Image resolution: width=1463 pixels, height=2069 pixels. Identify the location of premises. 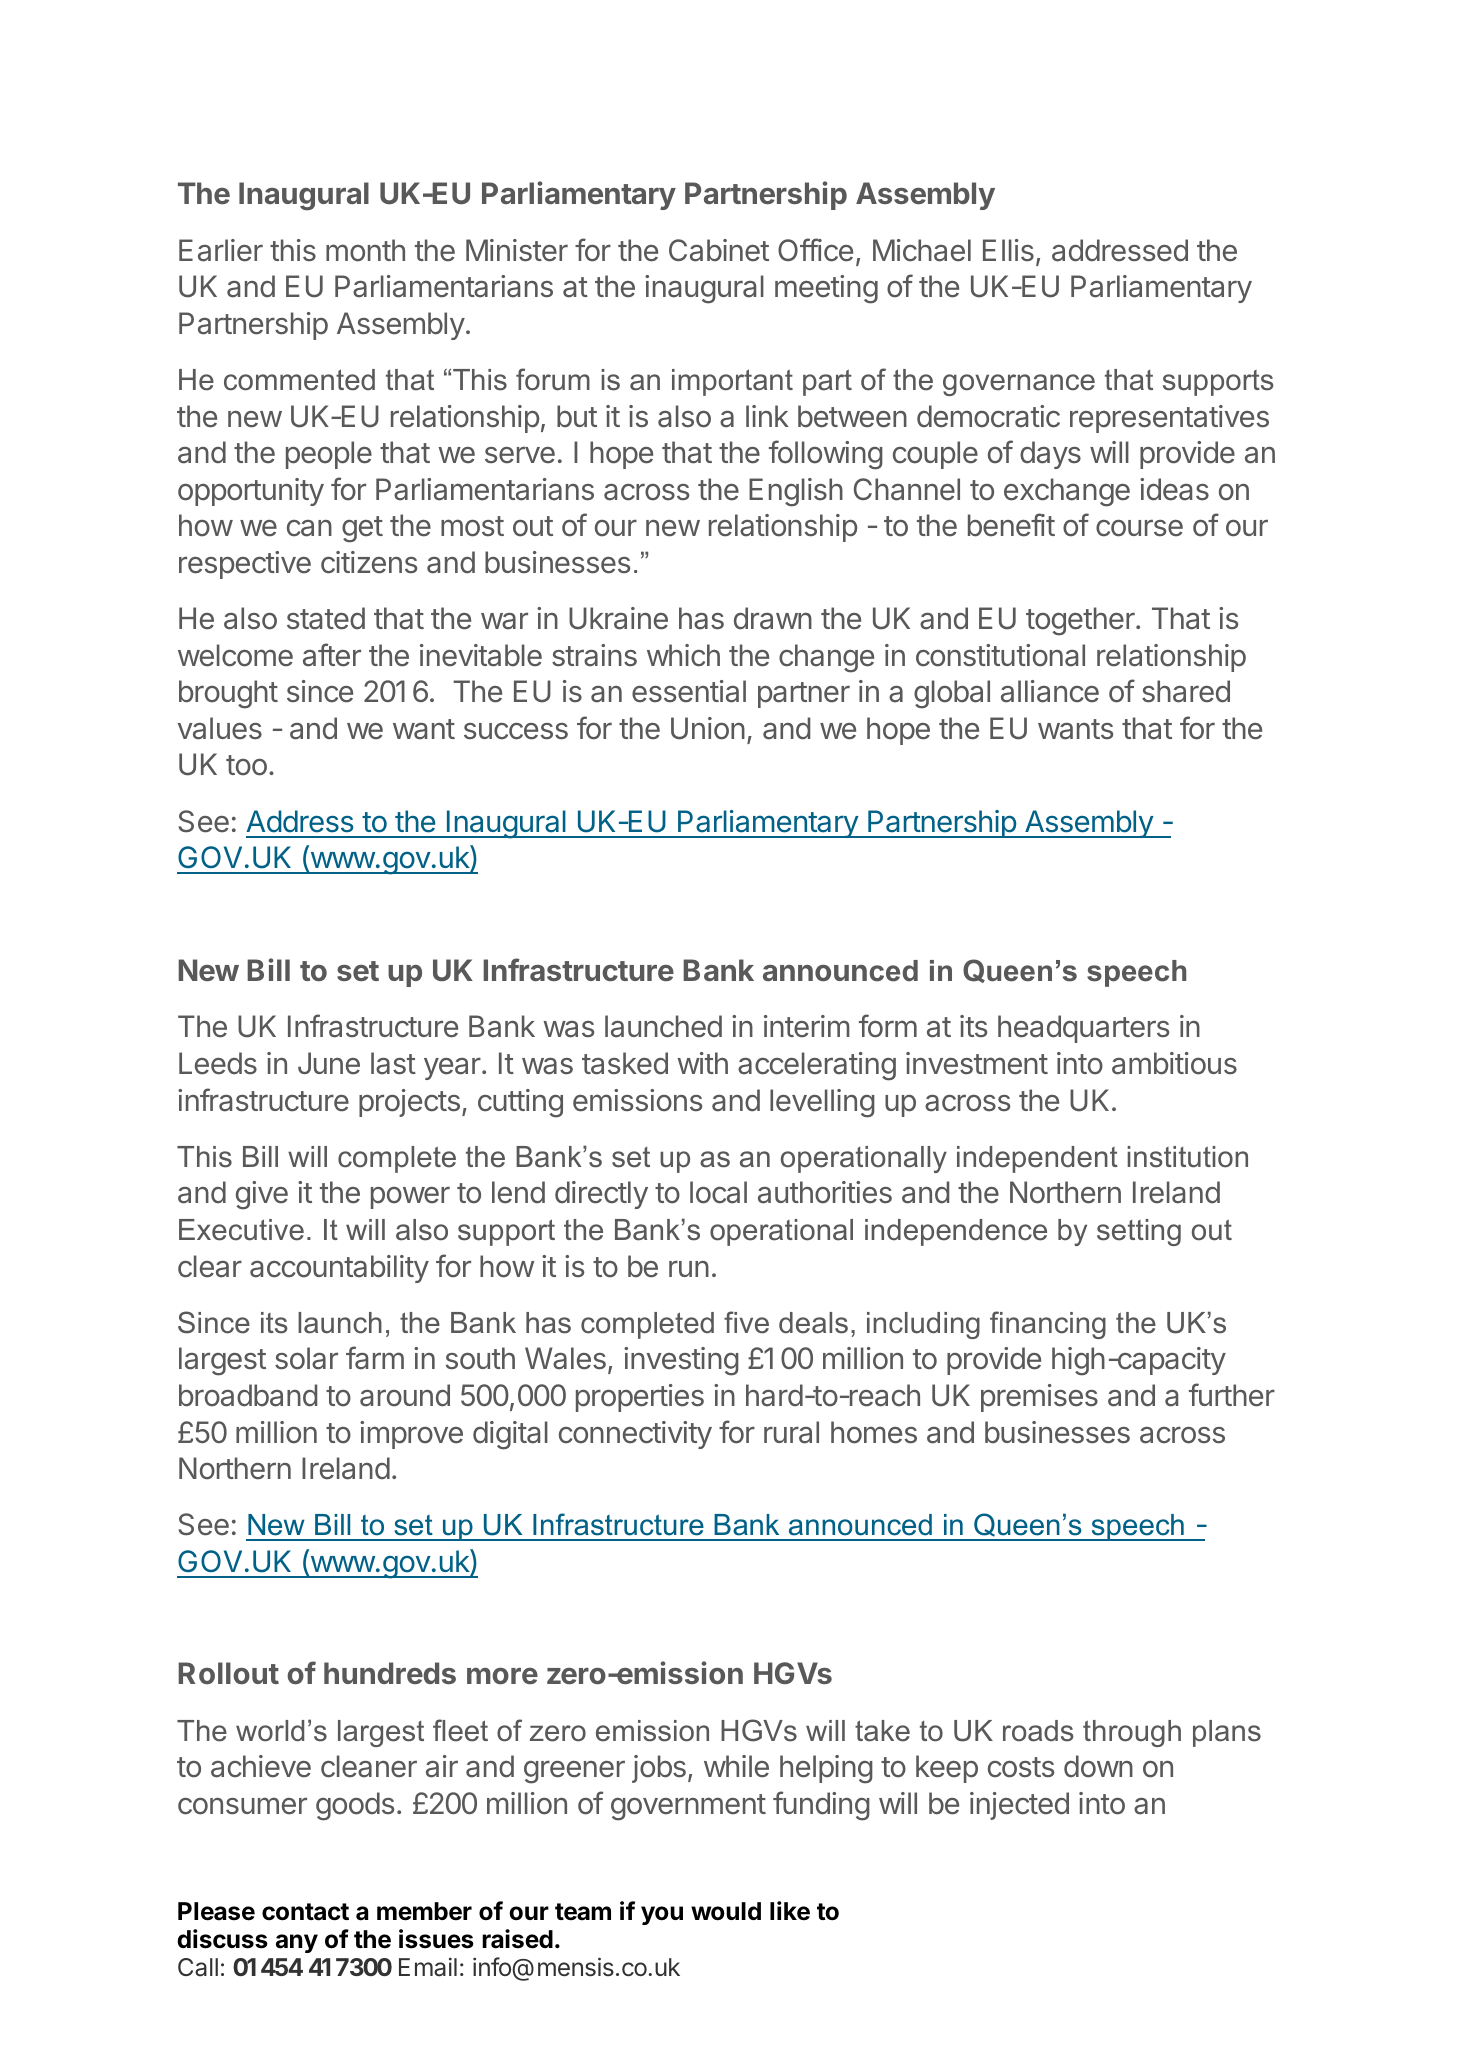
(1039, 1398).
